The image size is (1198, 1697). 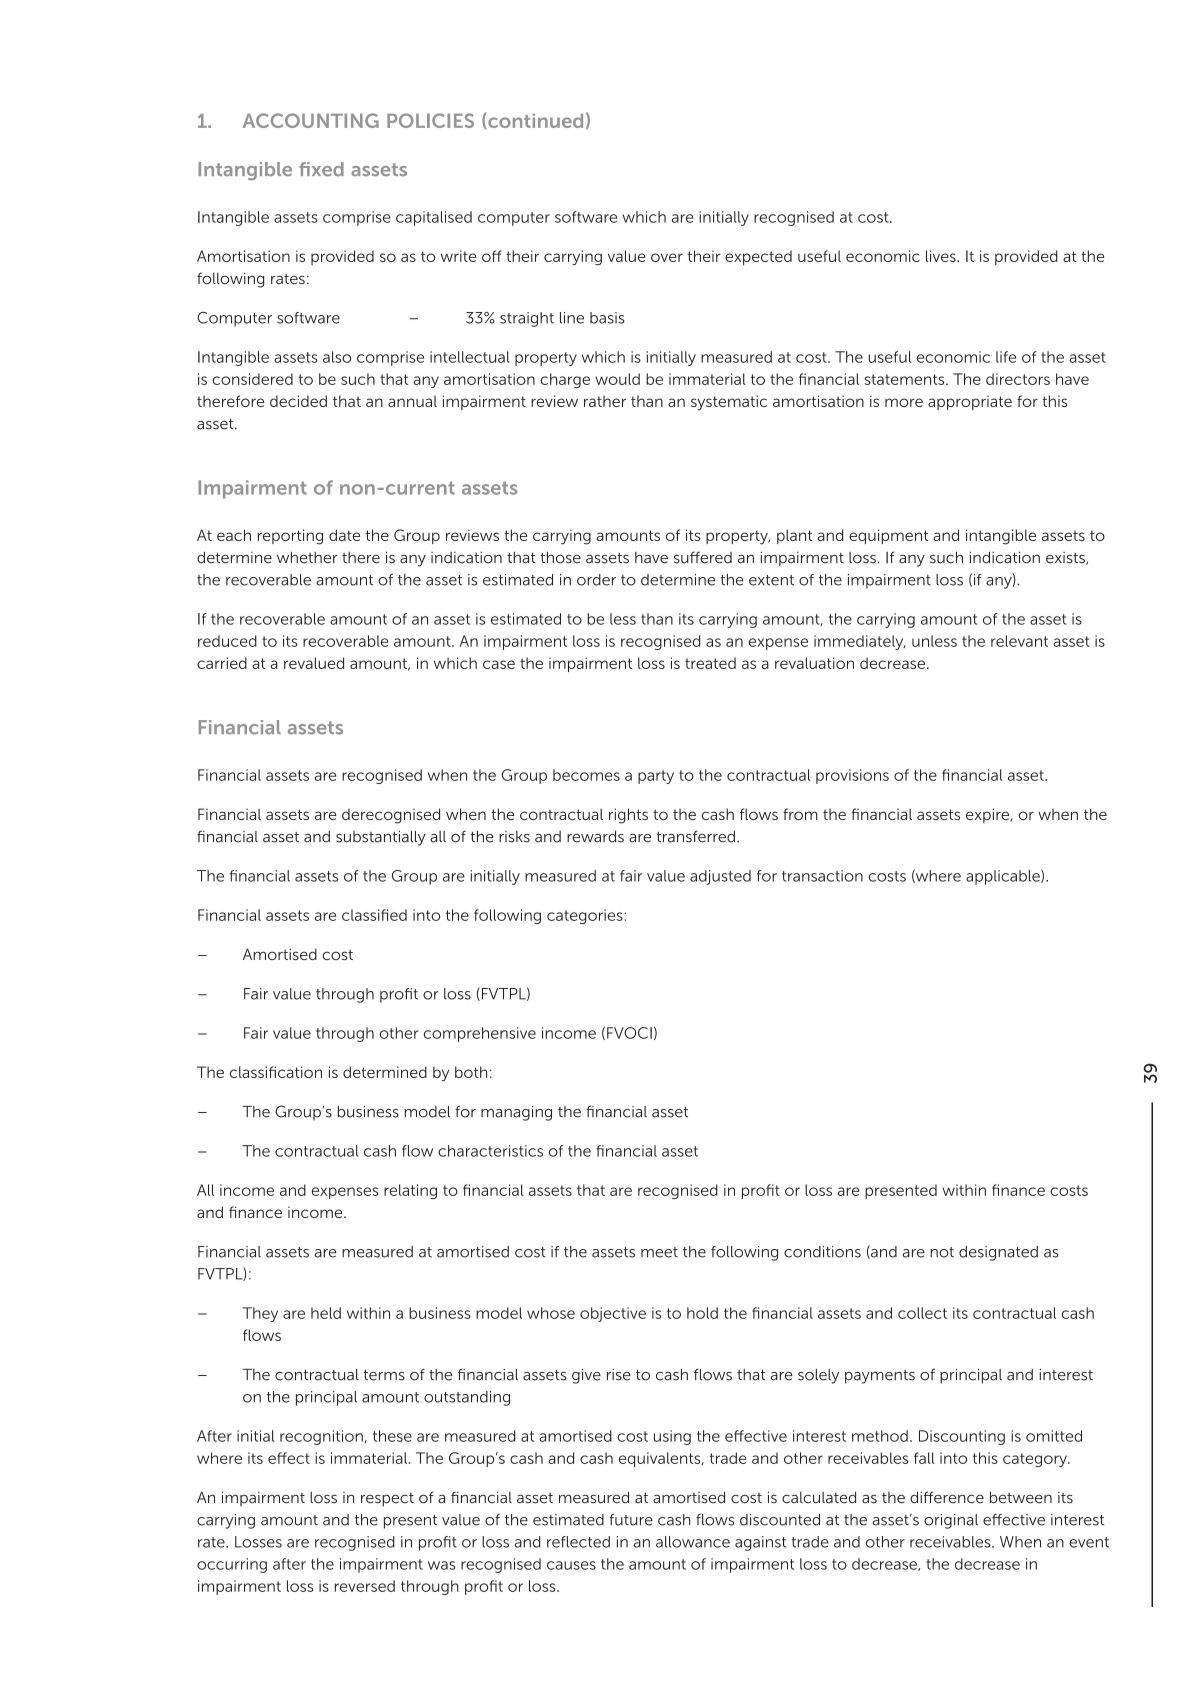 I want to click on both, so click(x=471, y=1072).
